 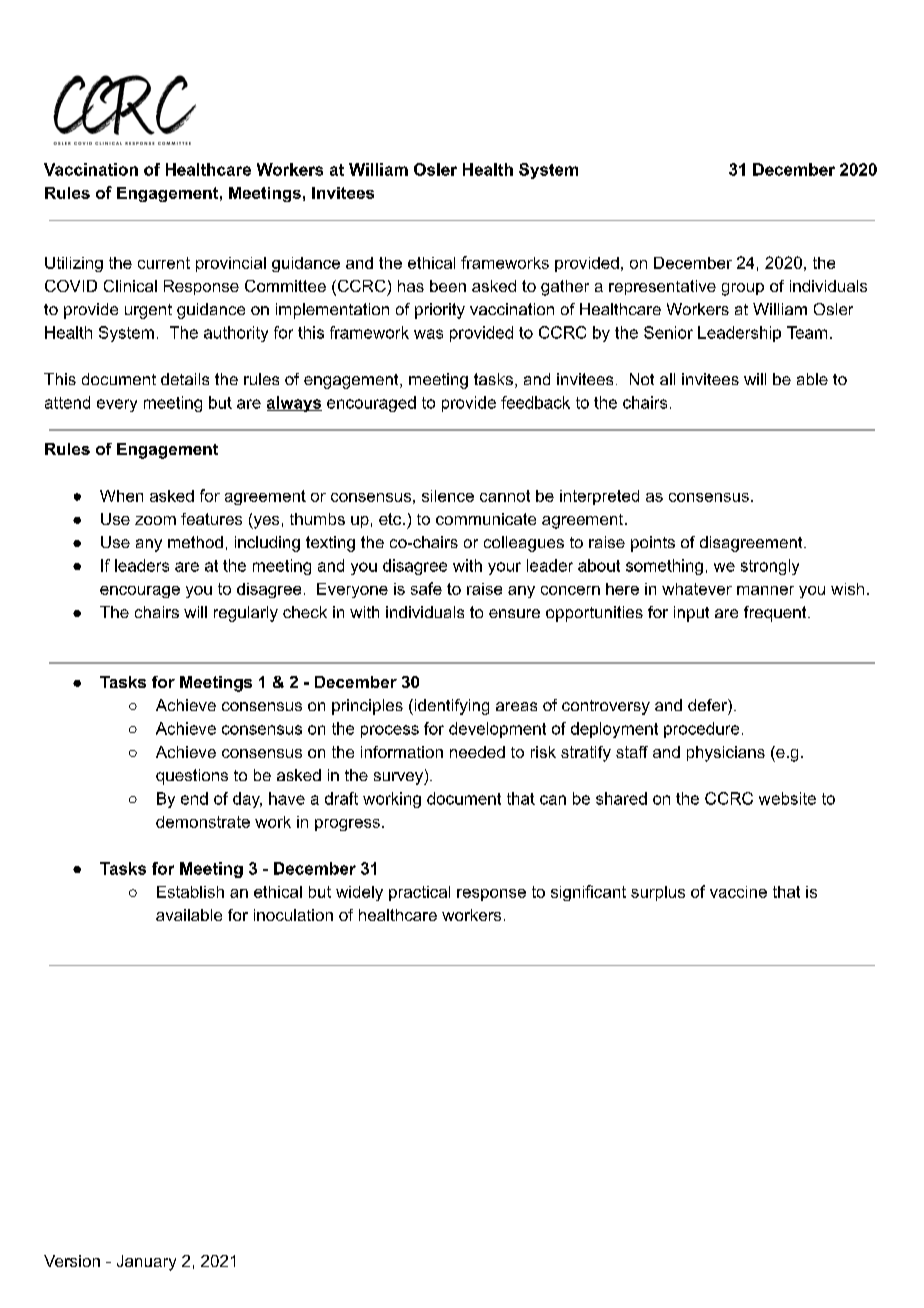 What do you see at coordinates (450, 707) in the page?
I see `identifying` at bounding box center [450, 707].
